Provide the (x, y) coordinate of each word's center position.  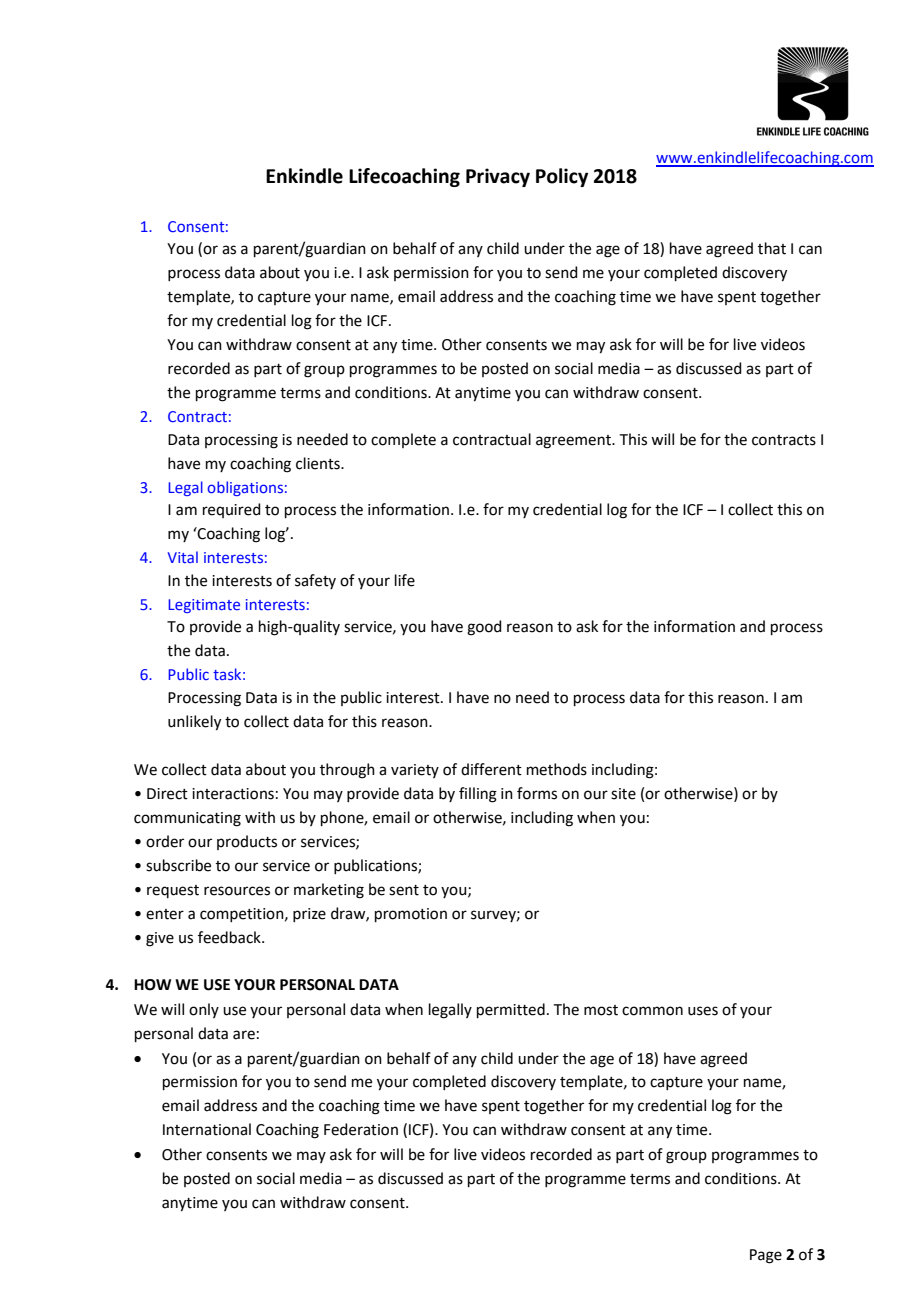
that (772, 248)
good (484, 628)
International (207, 1129)
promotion (411, 915)
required (232, 510)
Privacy (498, 177)
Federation (361, 1129)
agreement (574, 442)
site (623, 794)
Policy (562, 177)
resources (237, 891)
